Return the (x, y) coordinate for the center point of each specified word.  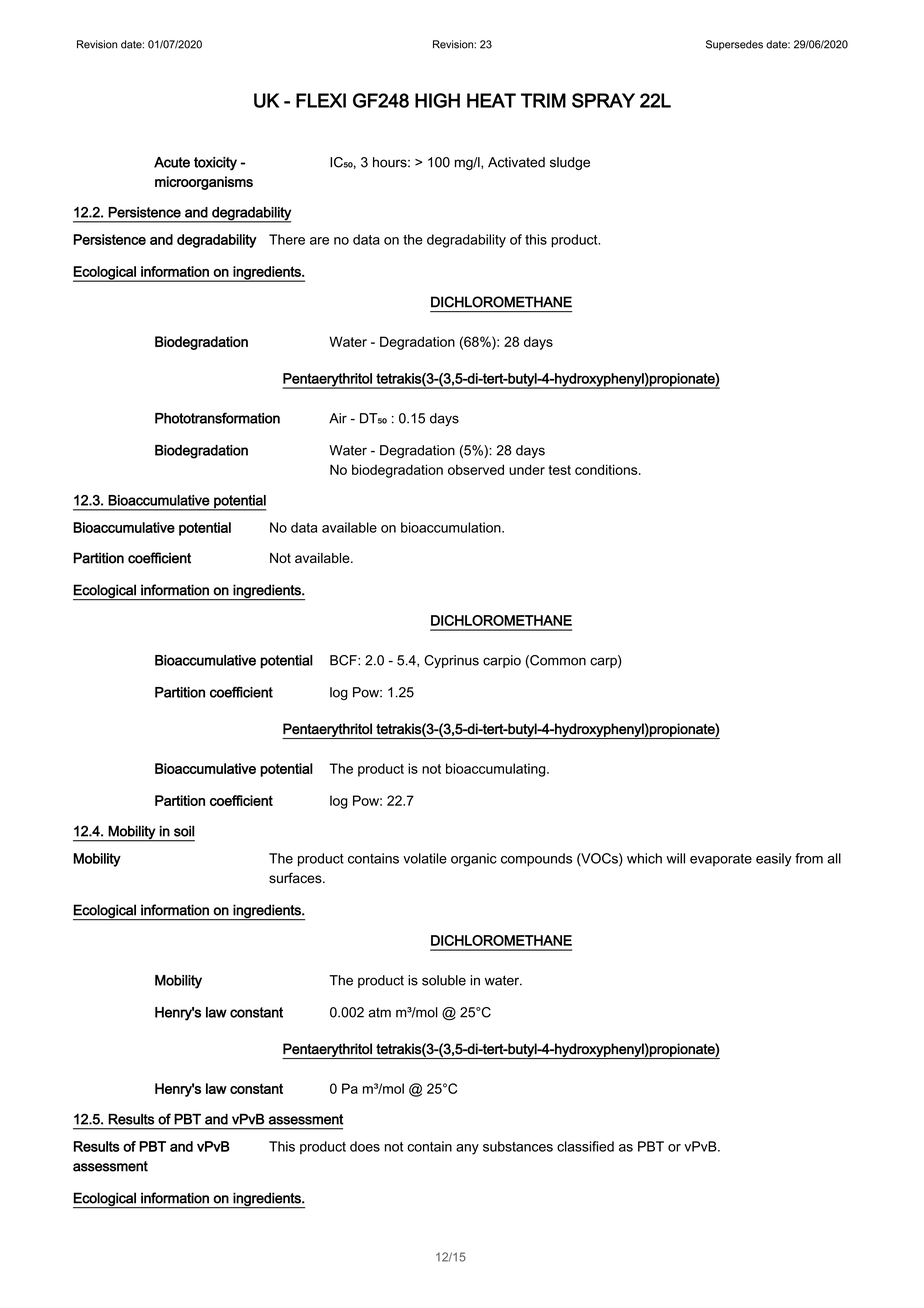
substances (518, 1146)
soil (184, 831)
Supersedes (734, 45)
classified (585, 1146)
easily (774, 860)
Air (338, 418)
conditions (607, 469)
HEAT (491, 100)
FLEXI (321, 100)
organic (474, 860)
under (527, 469)
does (365, 1146)
